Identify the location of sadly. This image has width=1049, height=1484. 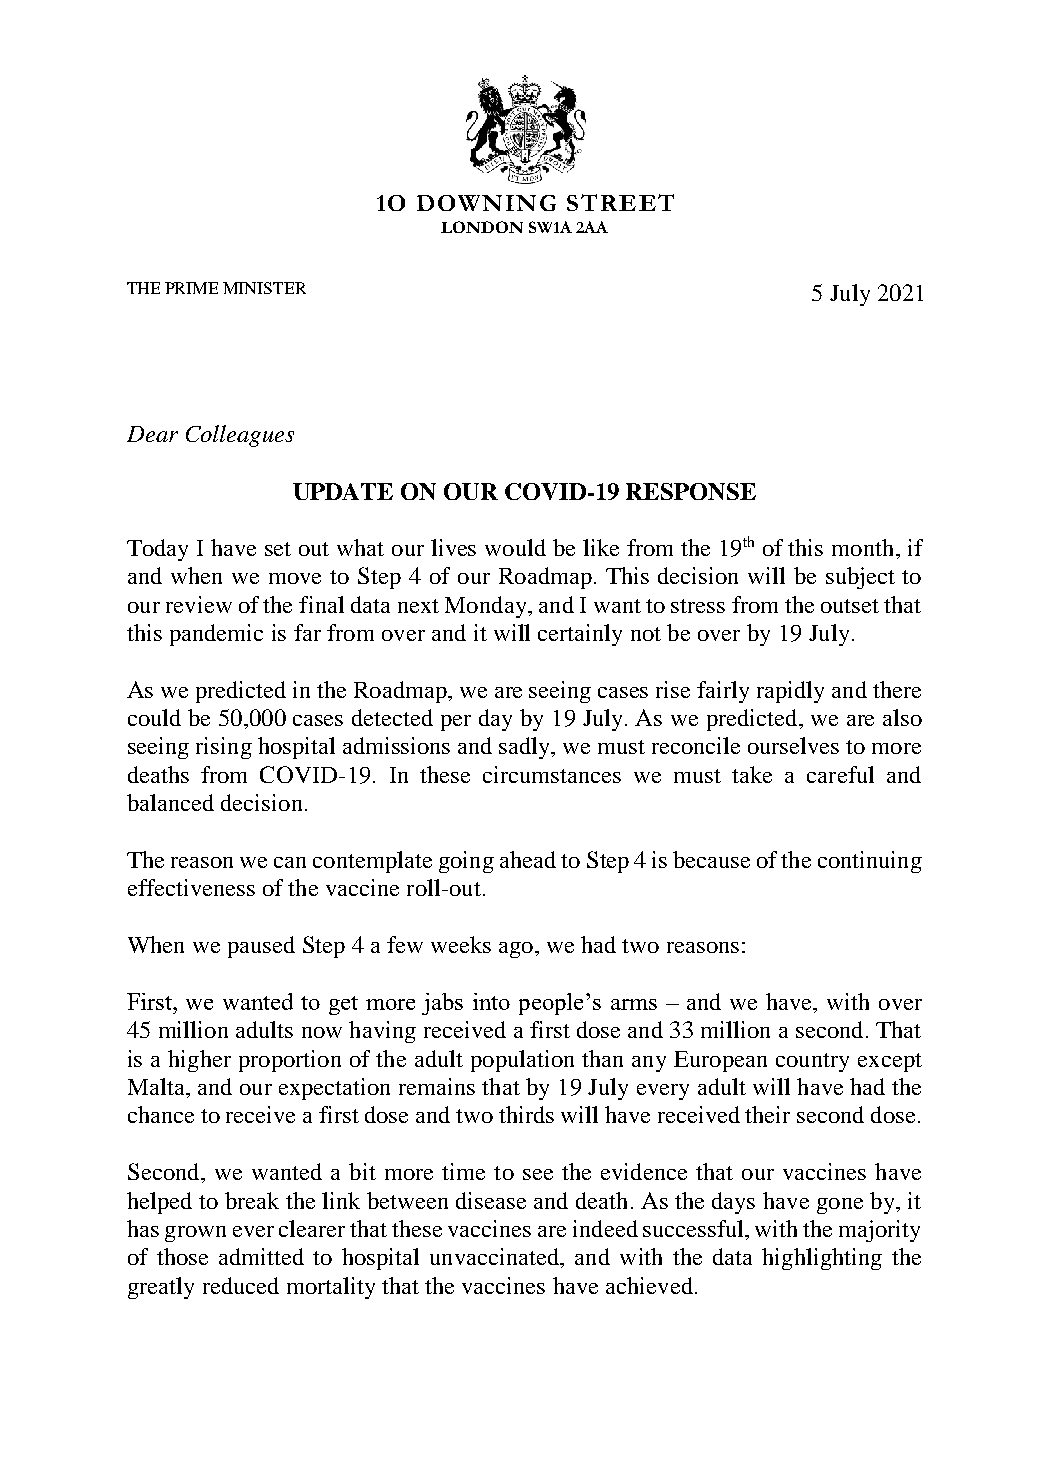
(526, 748).
